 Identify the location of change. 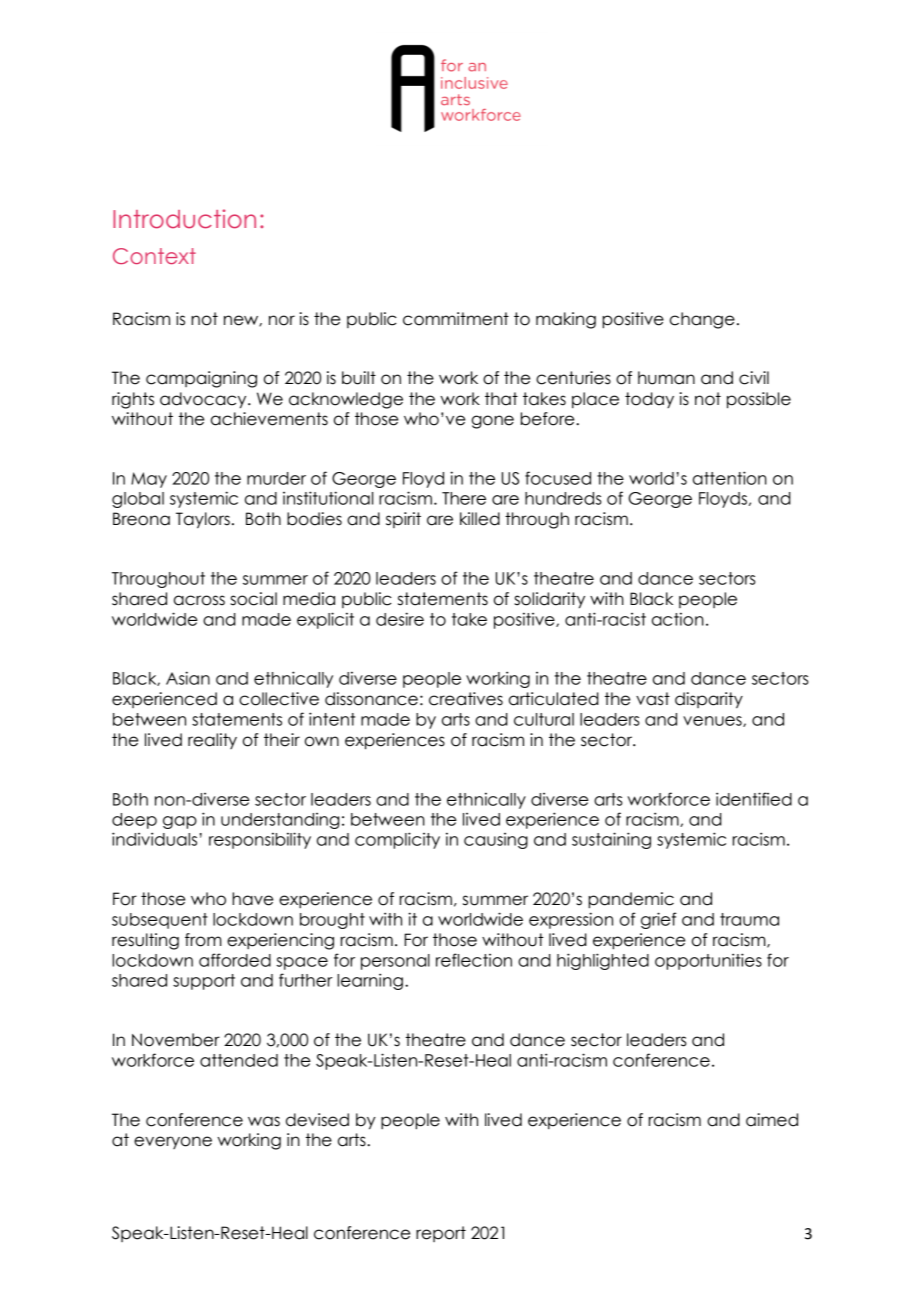
(702, 320).
